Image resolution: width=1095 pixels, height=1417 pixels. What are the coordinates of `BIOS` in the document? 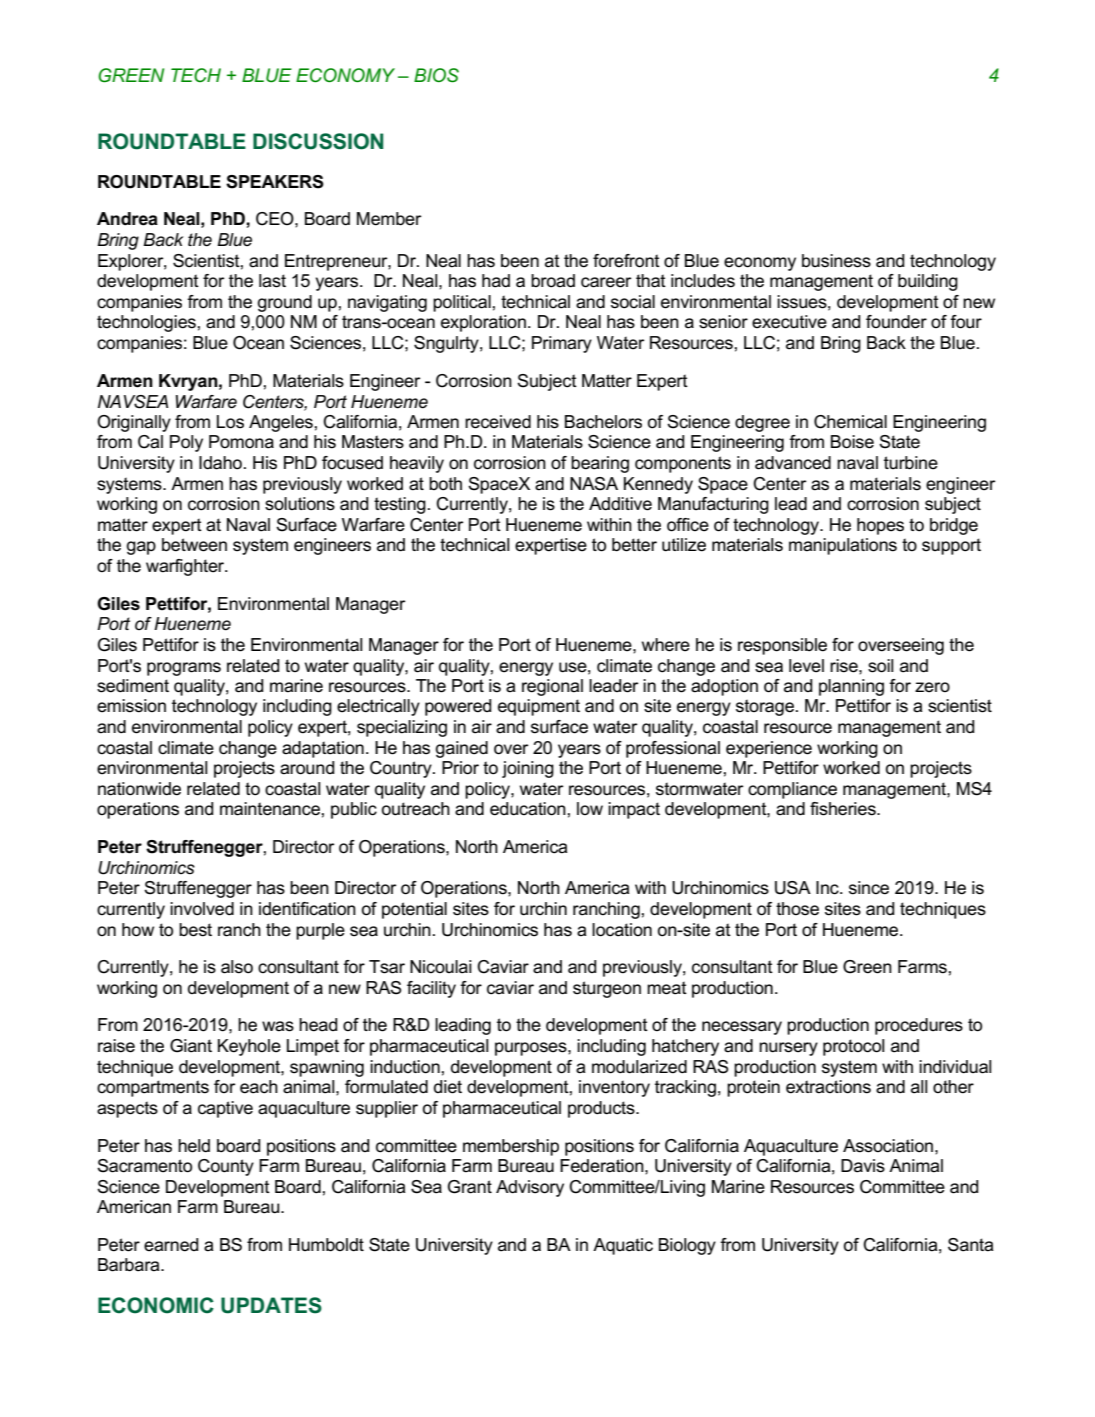 It's located at (436, 75).
